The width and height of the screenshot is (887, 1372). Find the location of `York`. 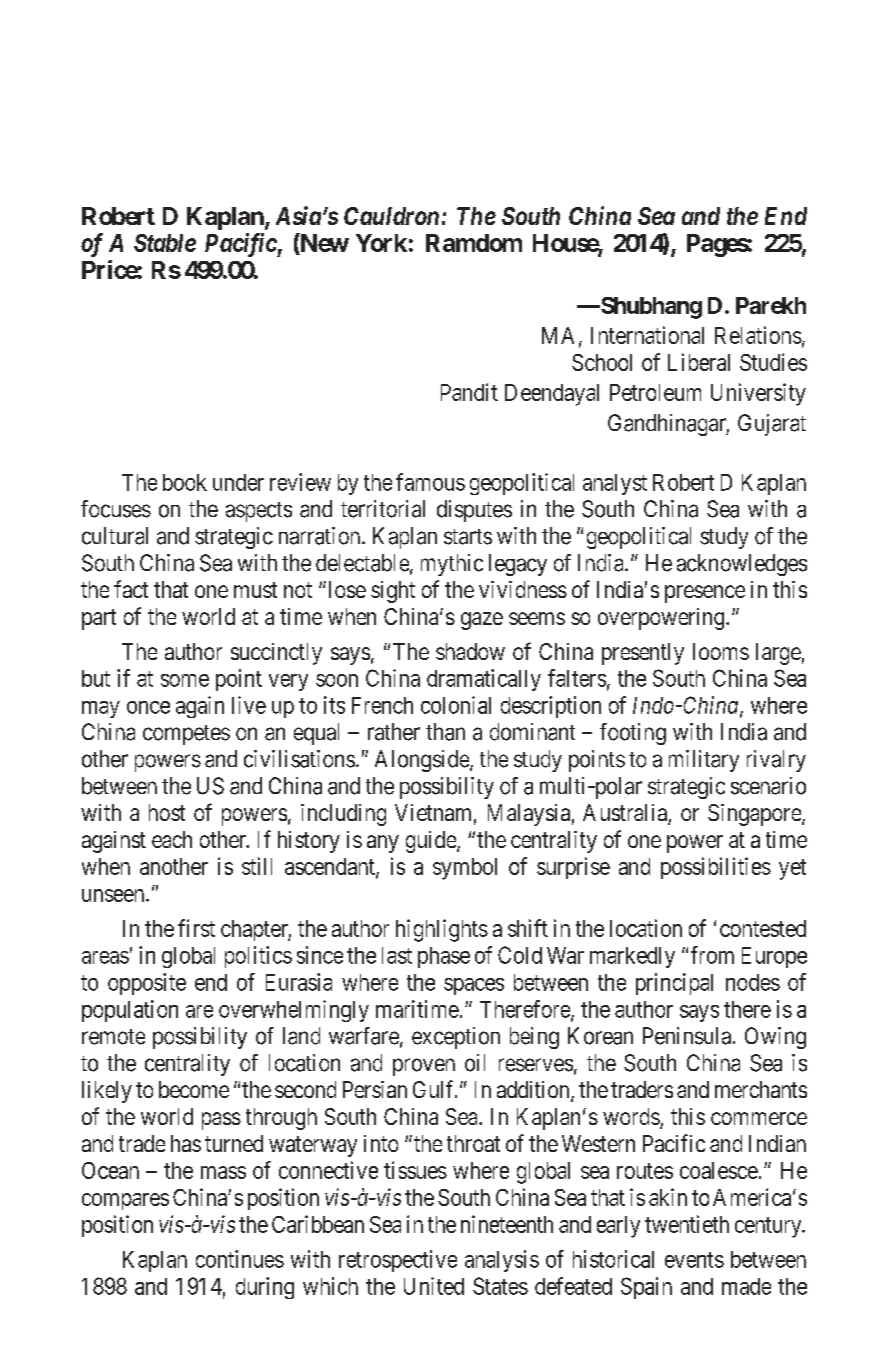

York is located at coordinates (381, 243).
